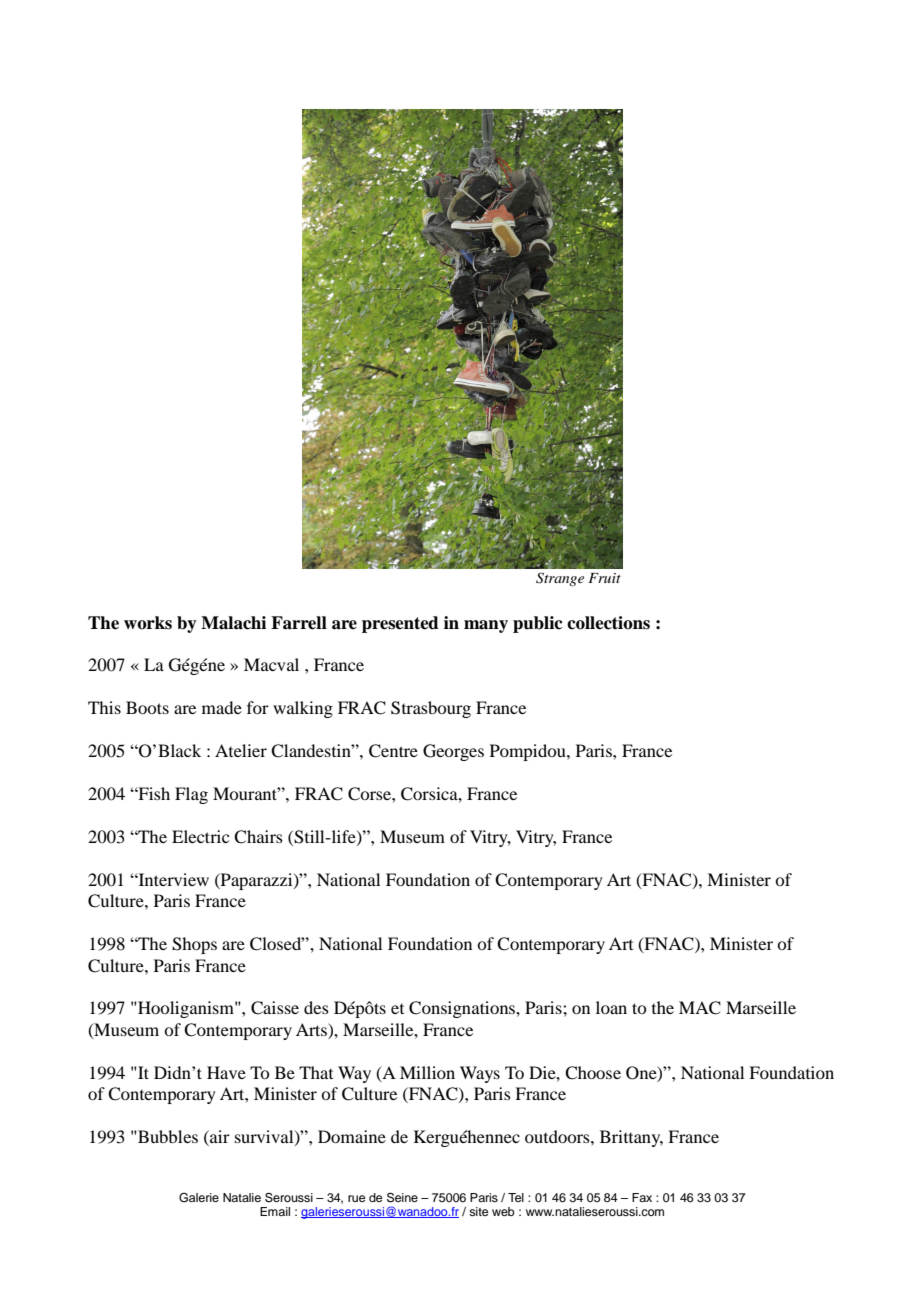 The height and width of the page is (1308, 924). I want to click on Shops, so click(194, 945).
